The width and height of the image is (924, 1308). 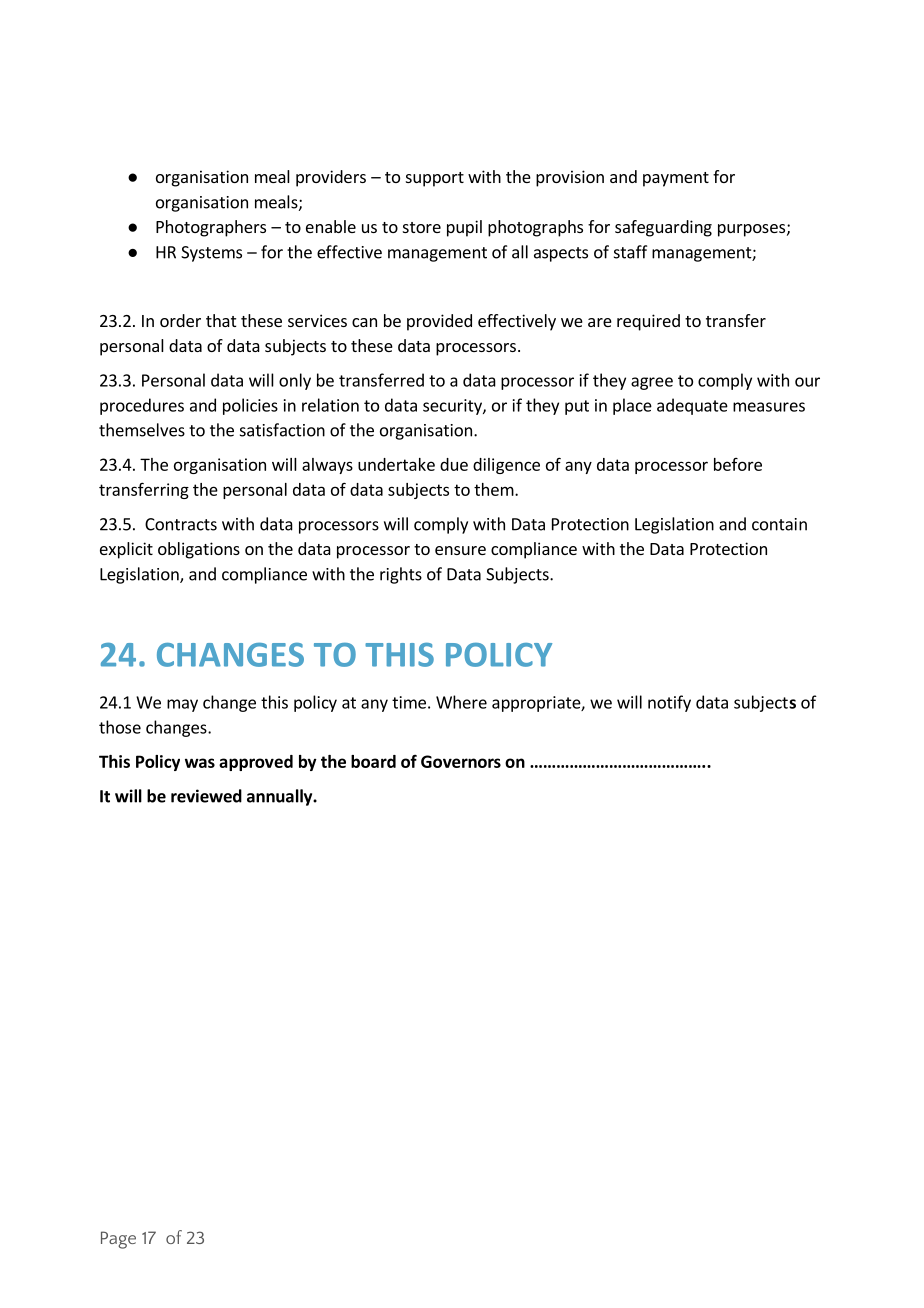 What do you see at coordinates (118, 1240) in the image?
I see `Page` at bounding box center [118, 1240].
